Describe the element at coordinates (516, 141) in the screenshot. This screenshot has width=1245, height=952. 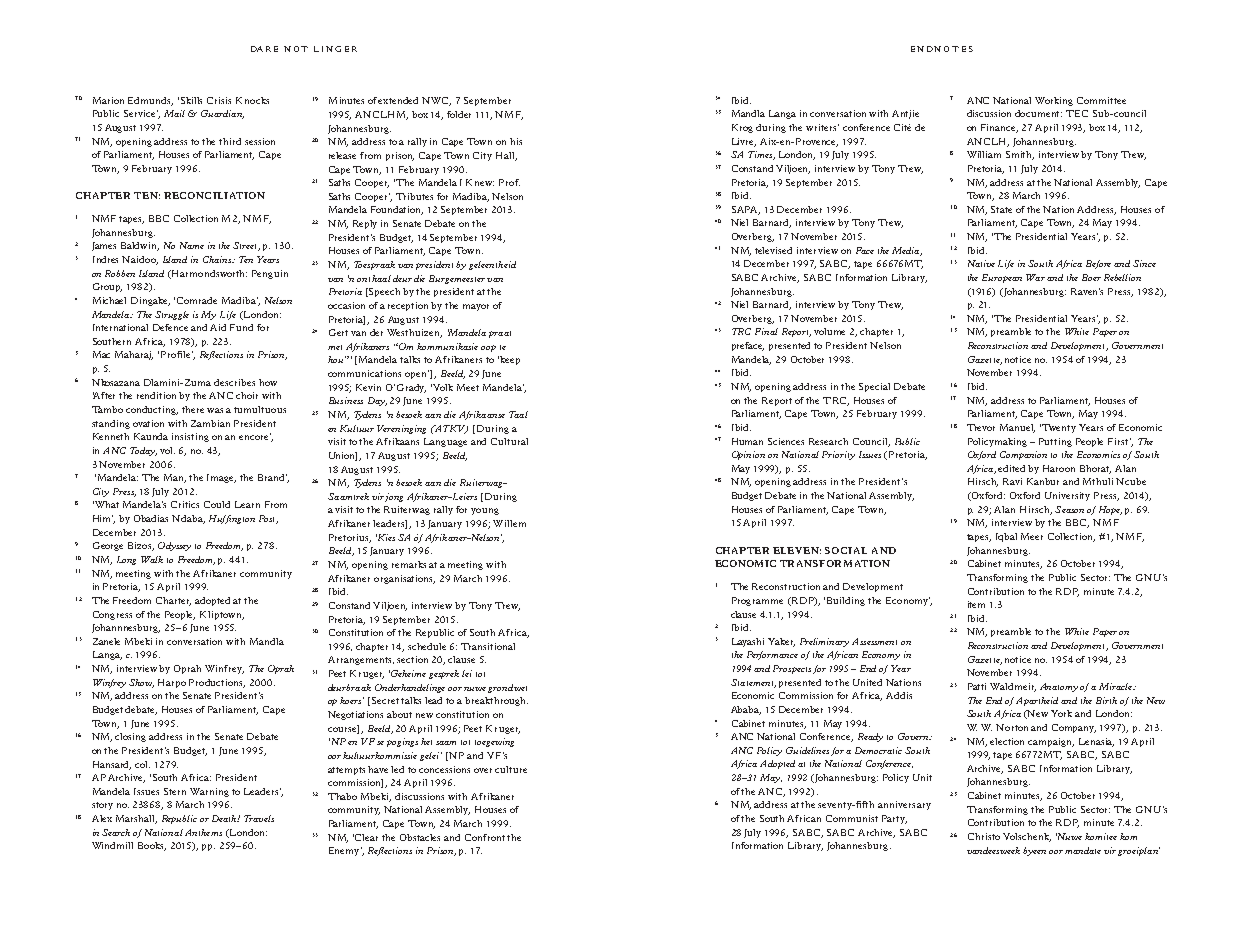
I see `his` at that location.
